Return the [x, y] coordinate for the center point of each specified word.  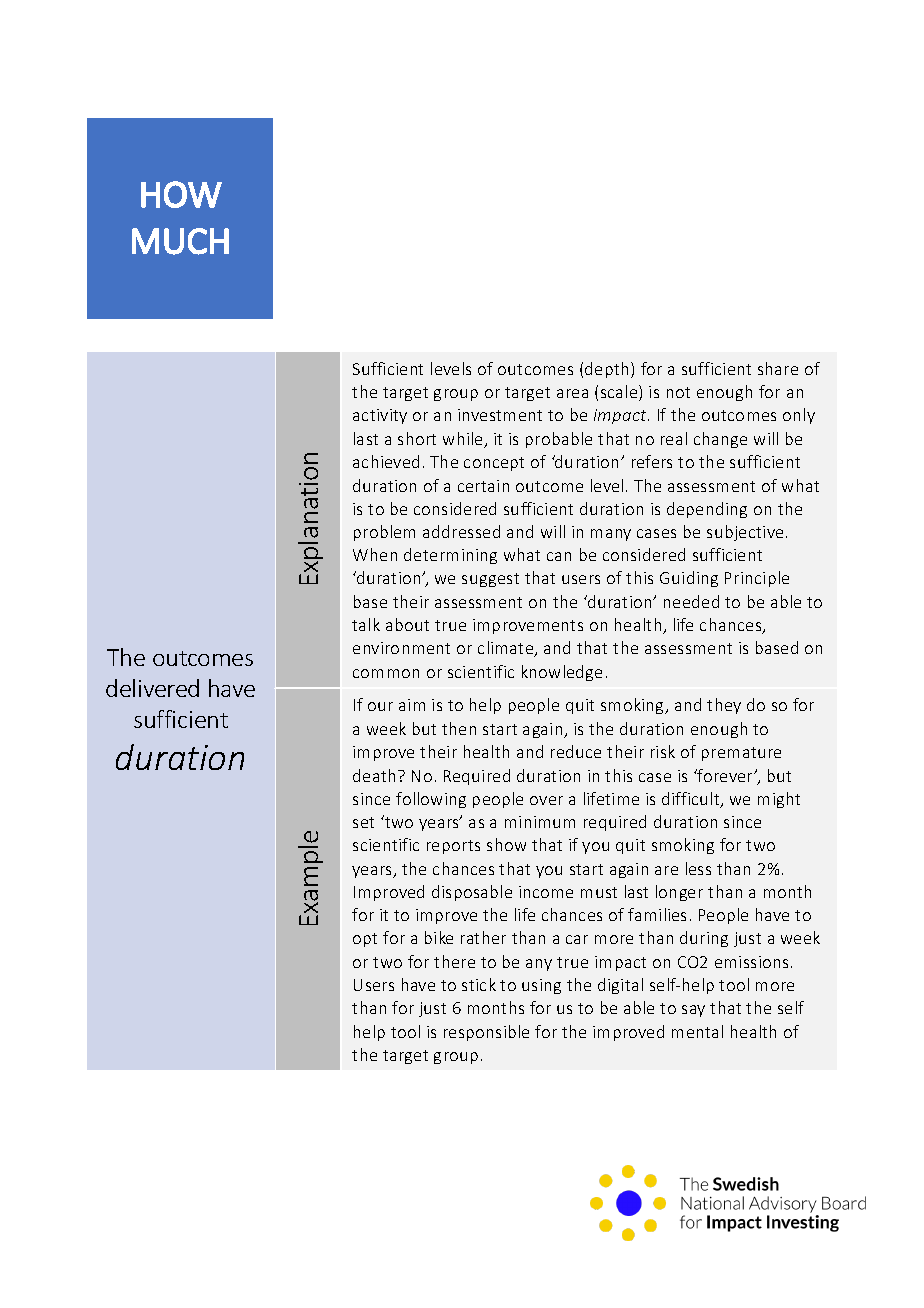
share [778, 368]
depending [707, 510]
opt [365, 940]
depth [608, 370]
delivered [152, 688]
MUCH [180, 241]
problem [384, 533]
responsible [486, 1033]
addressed [461, 531]
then [459, 728]
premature [741, 754]
